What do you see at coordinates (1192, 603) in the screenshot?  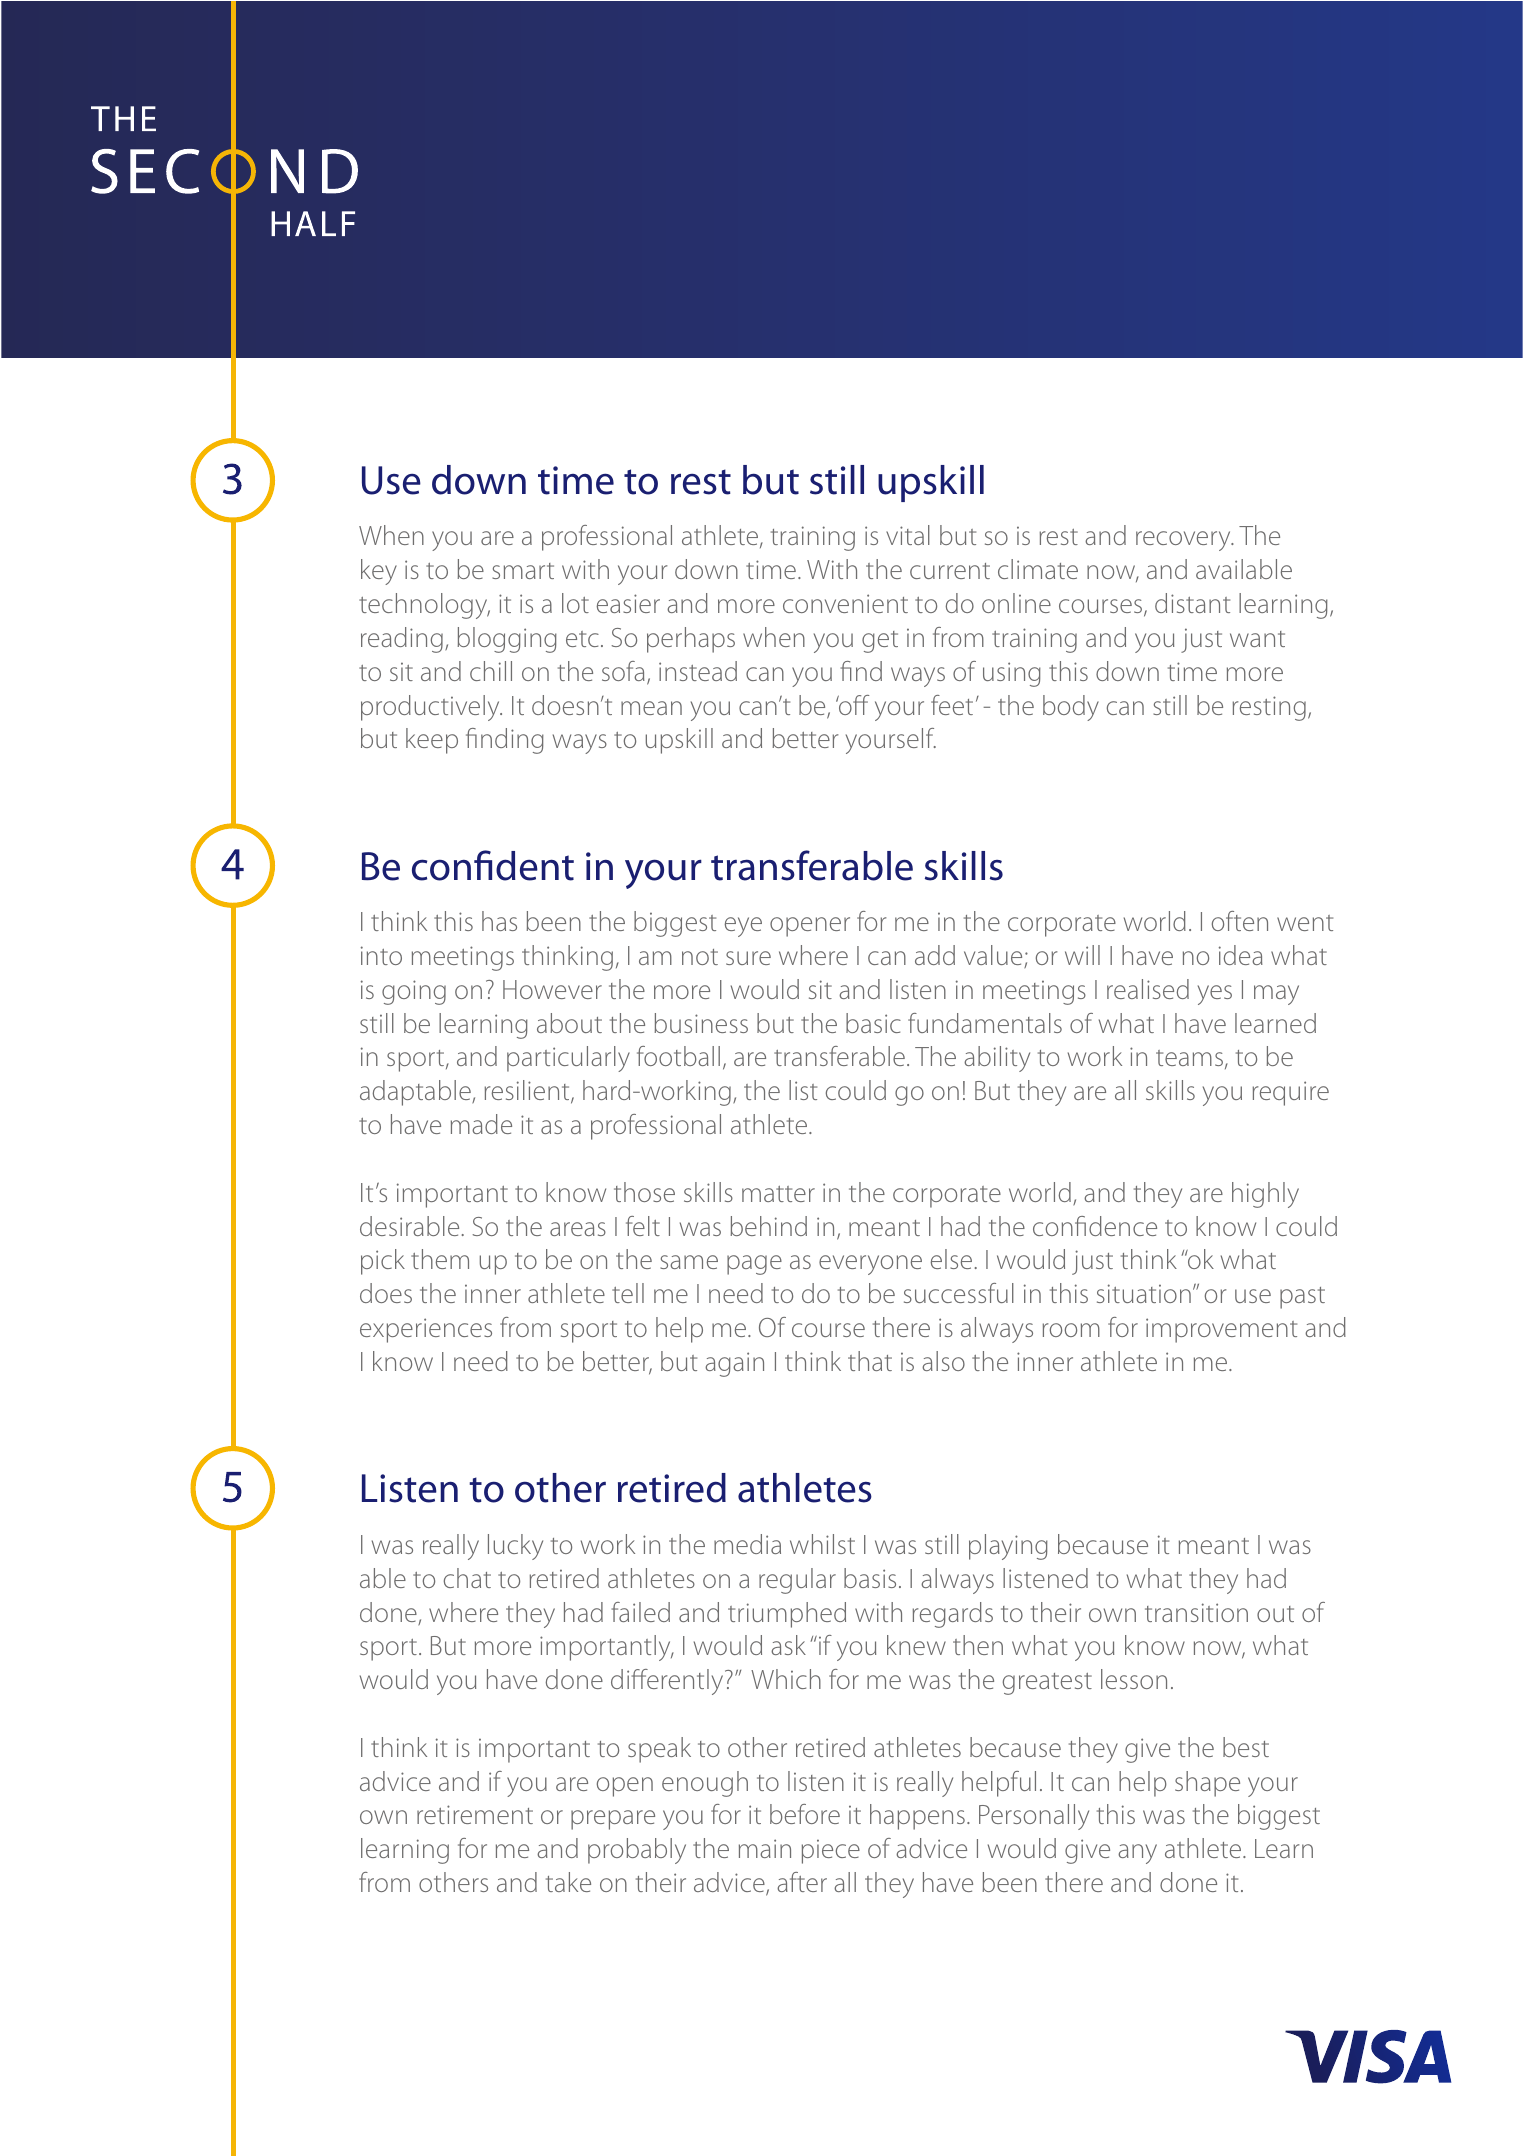 I see `distant` at bounding box center [1192, 603].
